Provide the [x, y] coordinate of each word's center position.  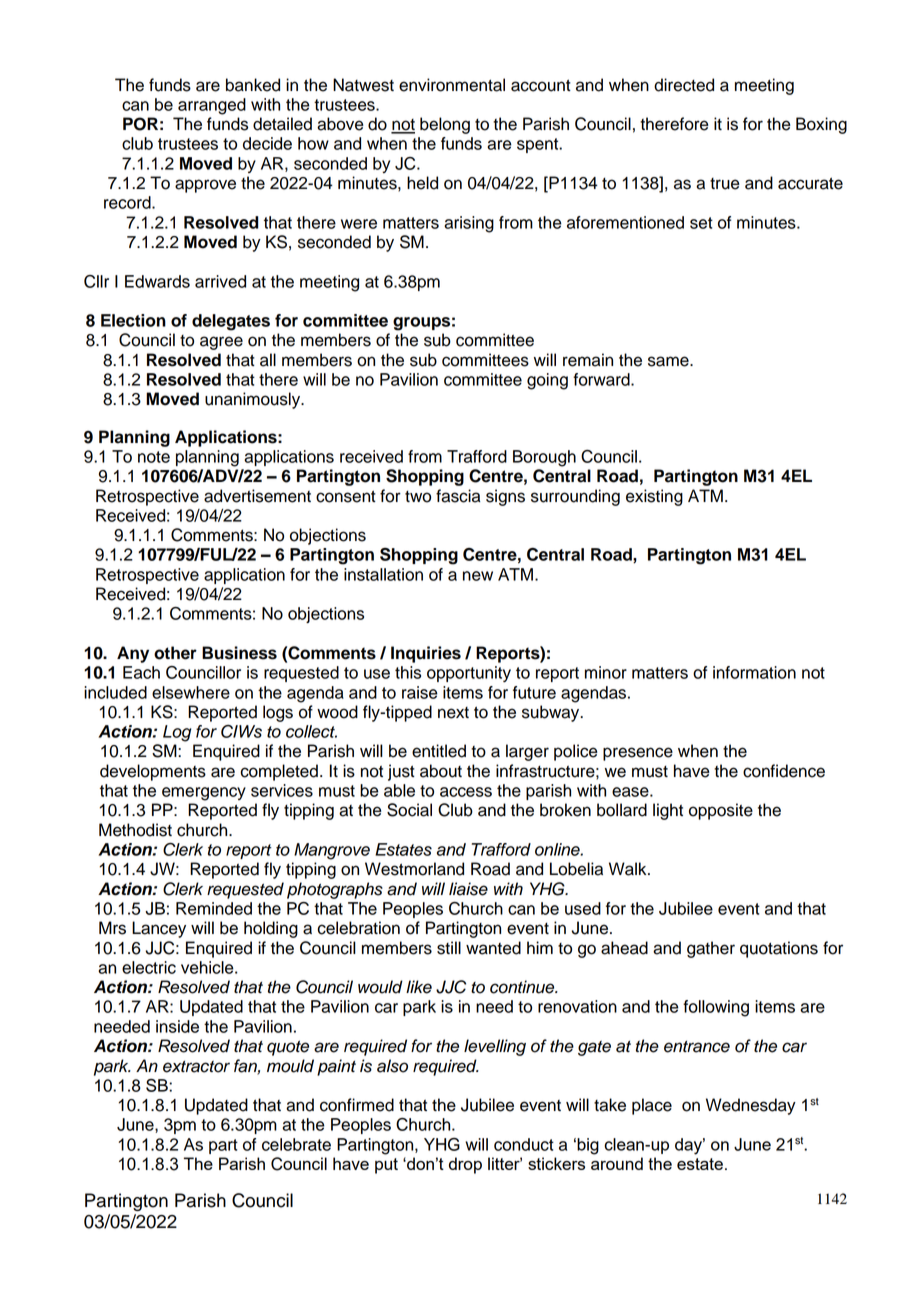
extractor [196, 1067]
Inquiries [426, 654]
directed [684, 85]
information [754, 672]
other [175, 653]
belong [445, 125]
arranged [212, 106]
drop [465, 1165]
